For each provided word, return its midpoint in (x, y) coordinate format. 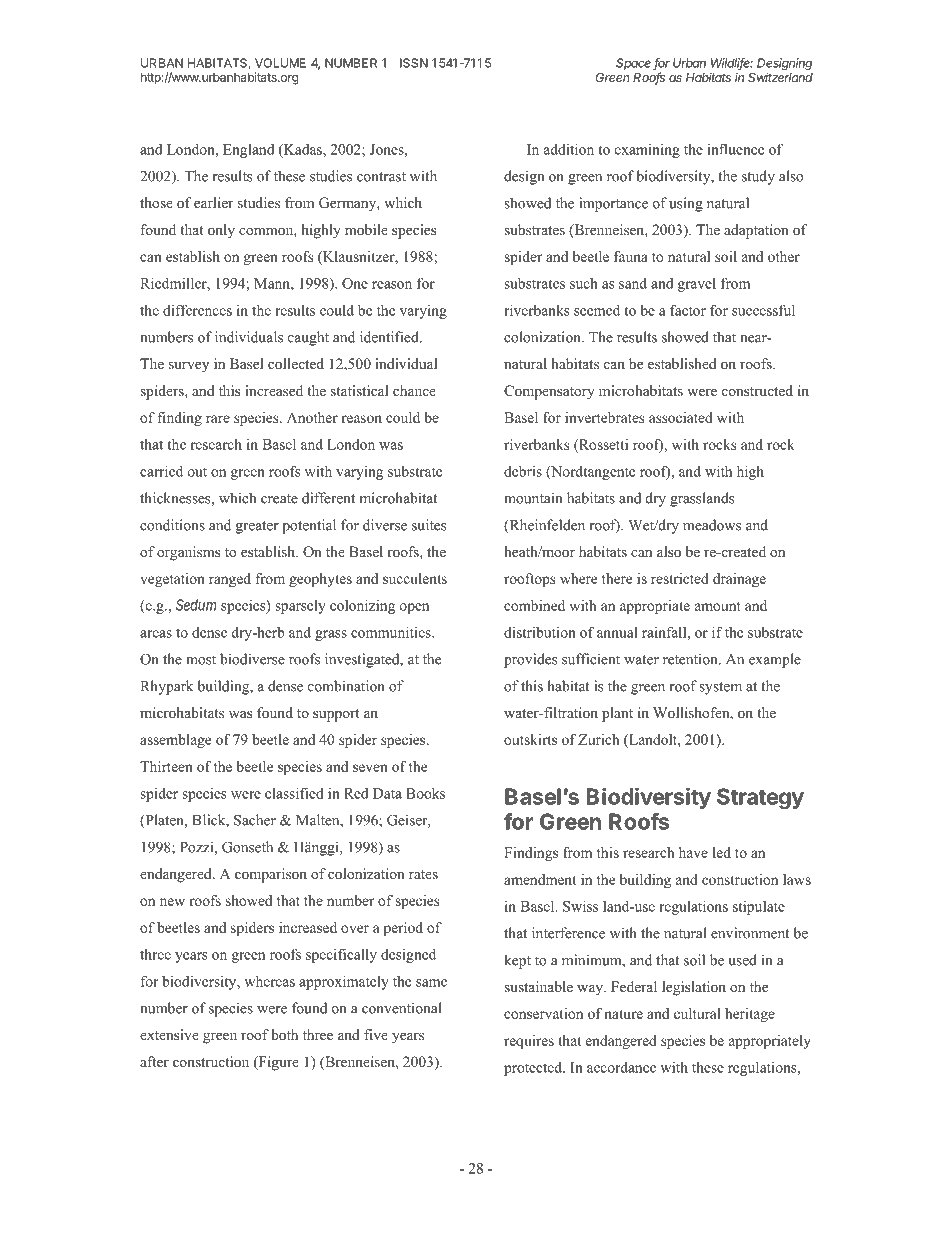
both (284, 1035)
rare (218, 419)
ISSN (414, 63)
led (722, 852)
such (584, 283)
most (201, 660)
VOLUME (280, 63)
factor (688, 310)
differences (197, 310)
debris (523, 471)
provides (531, 660)
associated (681, 417)
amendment (540, 879)
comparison (271, 875)
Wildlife (732, 64)
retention (691, 659)
